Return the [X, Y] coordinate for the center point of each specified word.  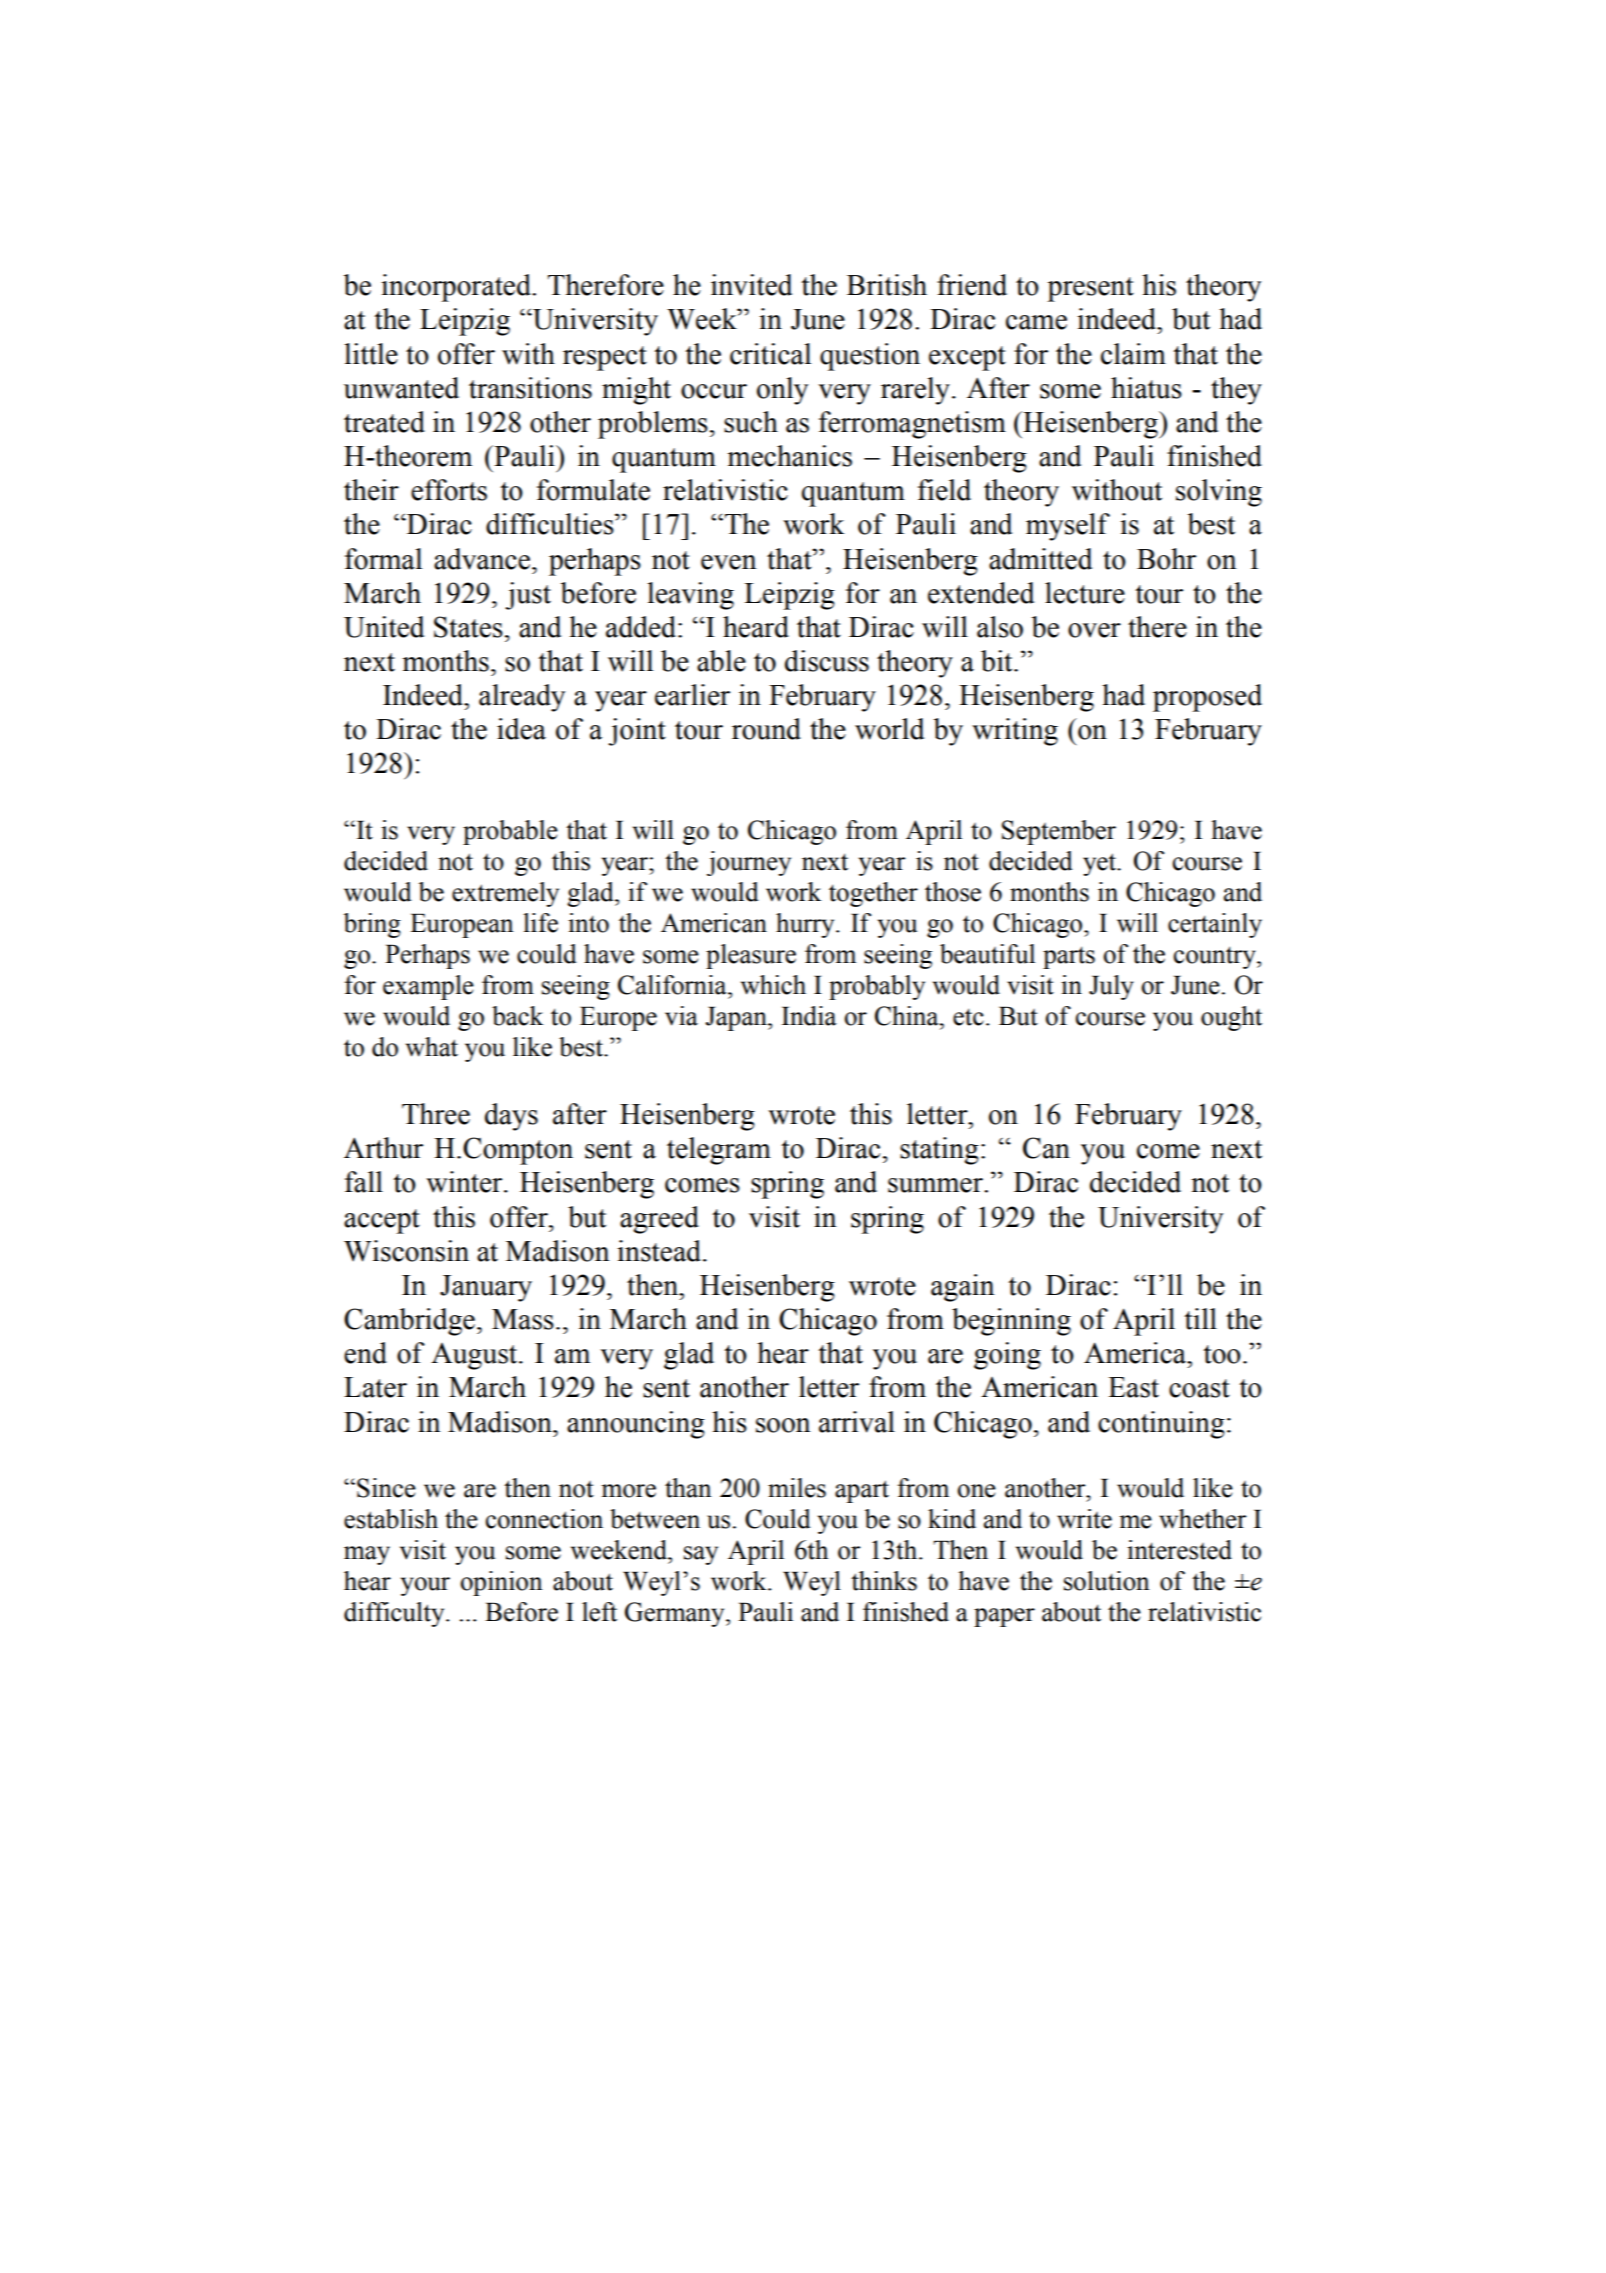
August [475, 1356]
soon [783, 1425]
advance [483, 559]
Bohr [1166, 559]
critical [770, 354]
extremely [505, 894]
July [1111, 987]
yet [1101, 864]
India [809, 1016]
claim [1133, 354]
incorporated [457, 288]
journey [749, 863]
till [1200, 1319]
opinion [502, 1583]
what [432, 1047]
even [729, 562]
